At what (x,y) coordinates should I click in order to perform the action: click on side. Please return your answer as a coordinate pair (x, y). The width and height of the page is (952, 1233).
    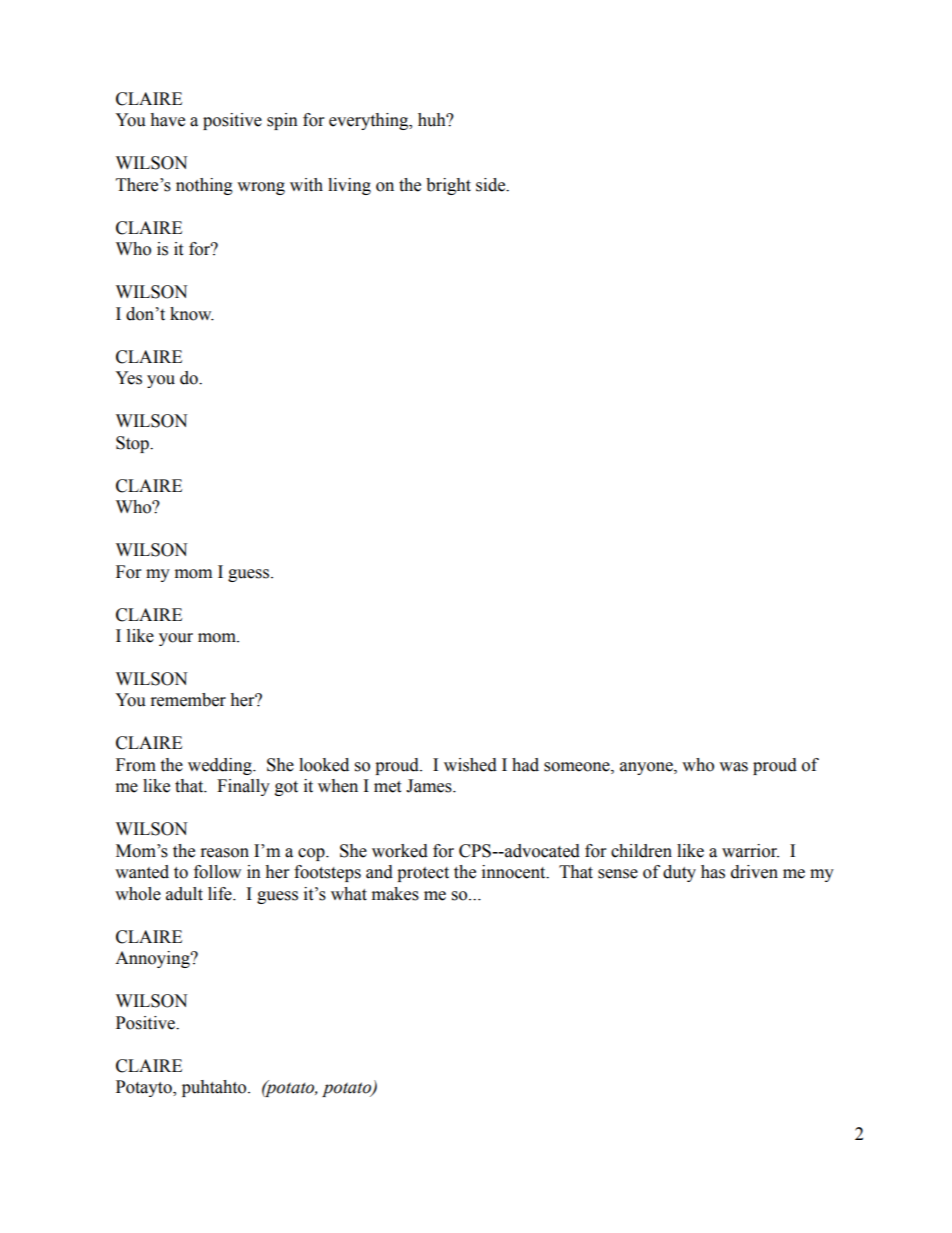
    Looking at the image, I should click on (492, 185).
